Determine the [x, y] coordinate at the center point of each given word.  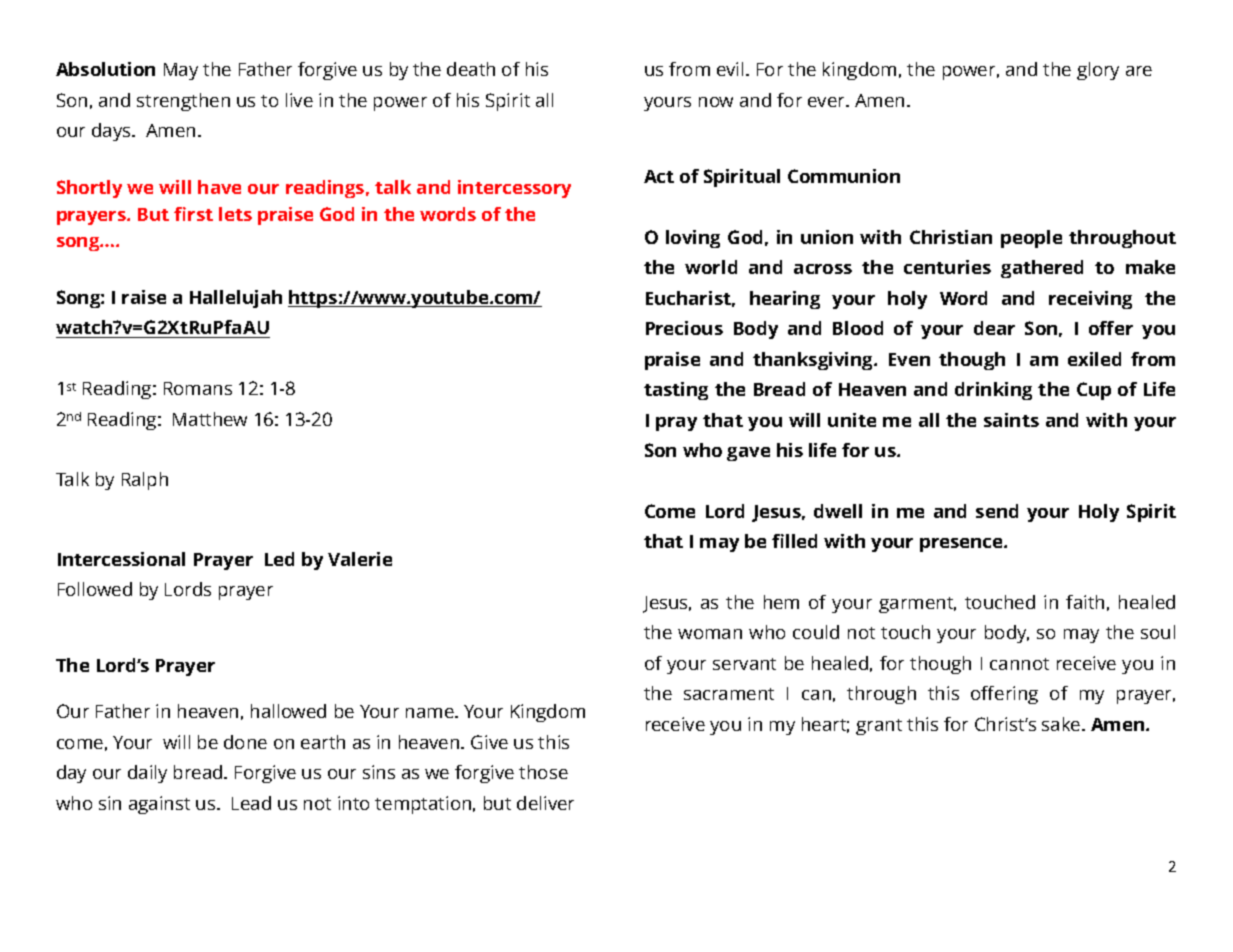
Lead [251, 803]
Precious [684, 328]
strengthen [183, 102]
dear [994, 328]
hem [781, 602]
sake [1062, 724]
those [543, 772]
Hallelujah [236, 299]
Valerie [360, 559]
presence [962, 545]
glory [1098, 71]
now [716, 102]
